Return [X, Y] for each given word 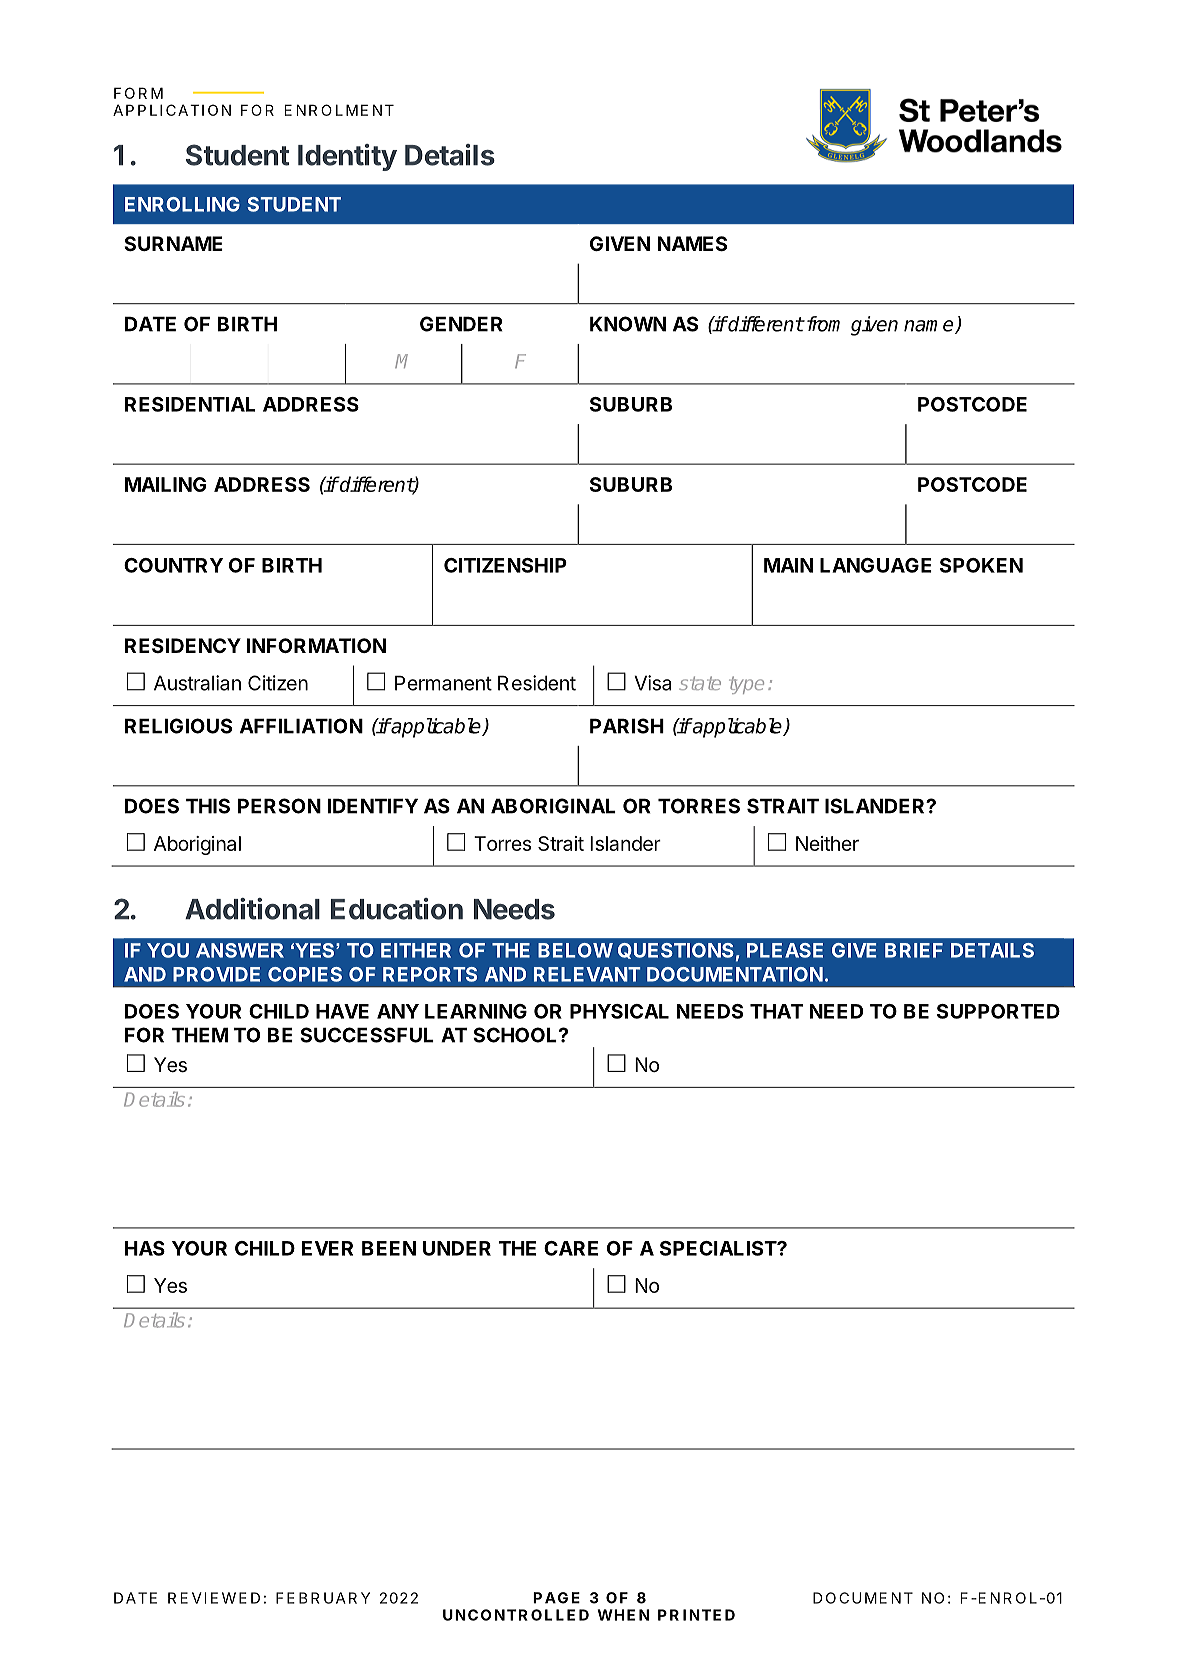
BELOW [575, 950]
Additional [252, 909]
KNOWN [628, 324]
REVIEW [202, 1598]
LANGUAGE [876, 565]
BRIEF [914, 950]
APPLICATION [172, 110]
